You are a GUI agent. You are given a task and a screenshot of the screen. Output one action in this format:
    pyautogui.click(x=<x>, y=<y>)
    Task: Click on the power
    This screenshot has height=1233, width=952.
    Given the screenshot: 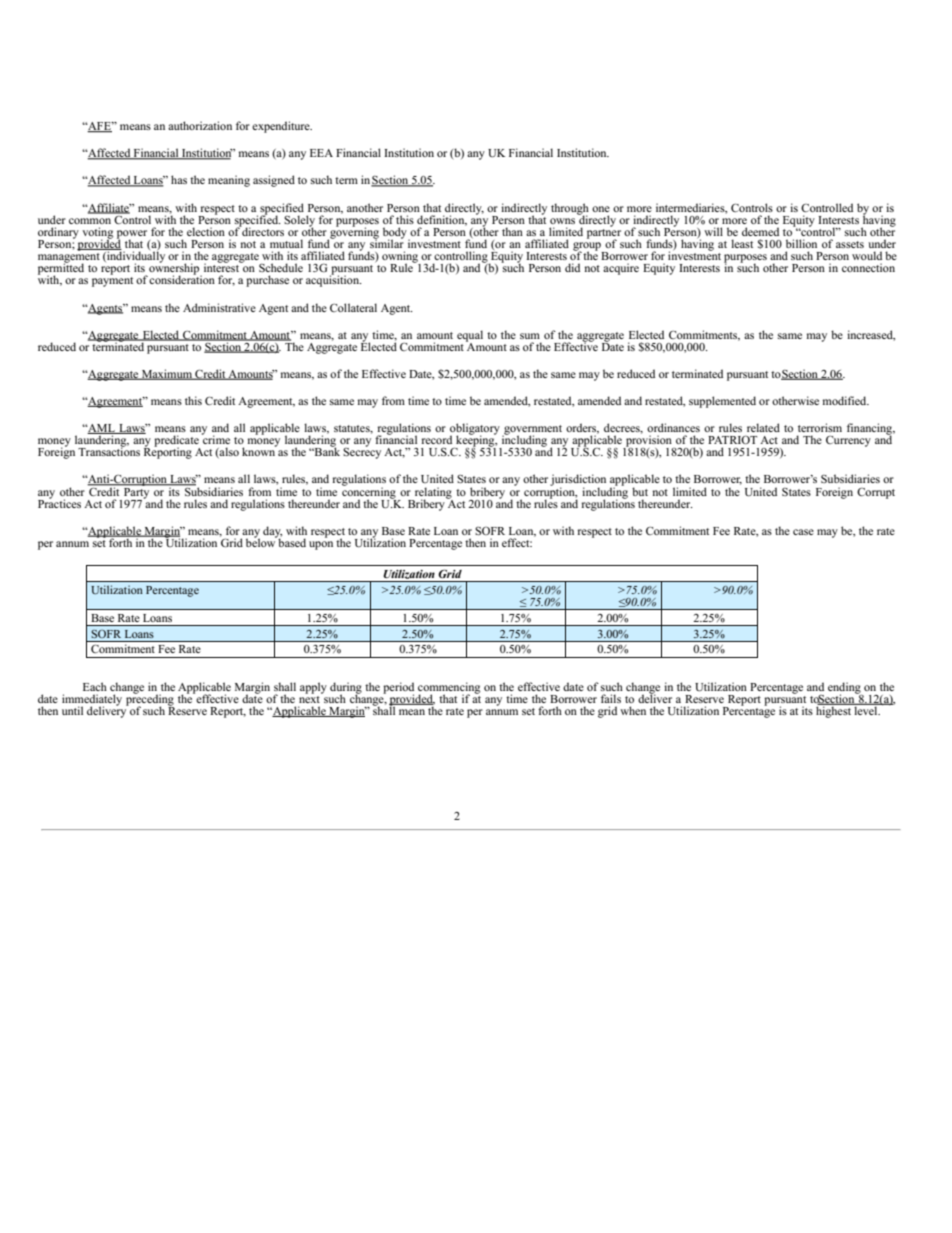 What is the action you would take?
    pyautogui.click(x=133, y=235)
